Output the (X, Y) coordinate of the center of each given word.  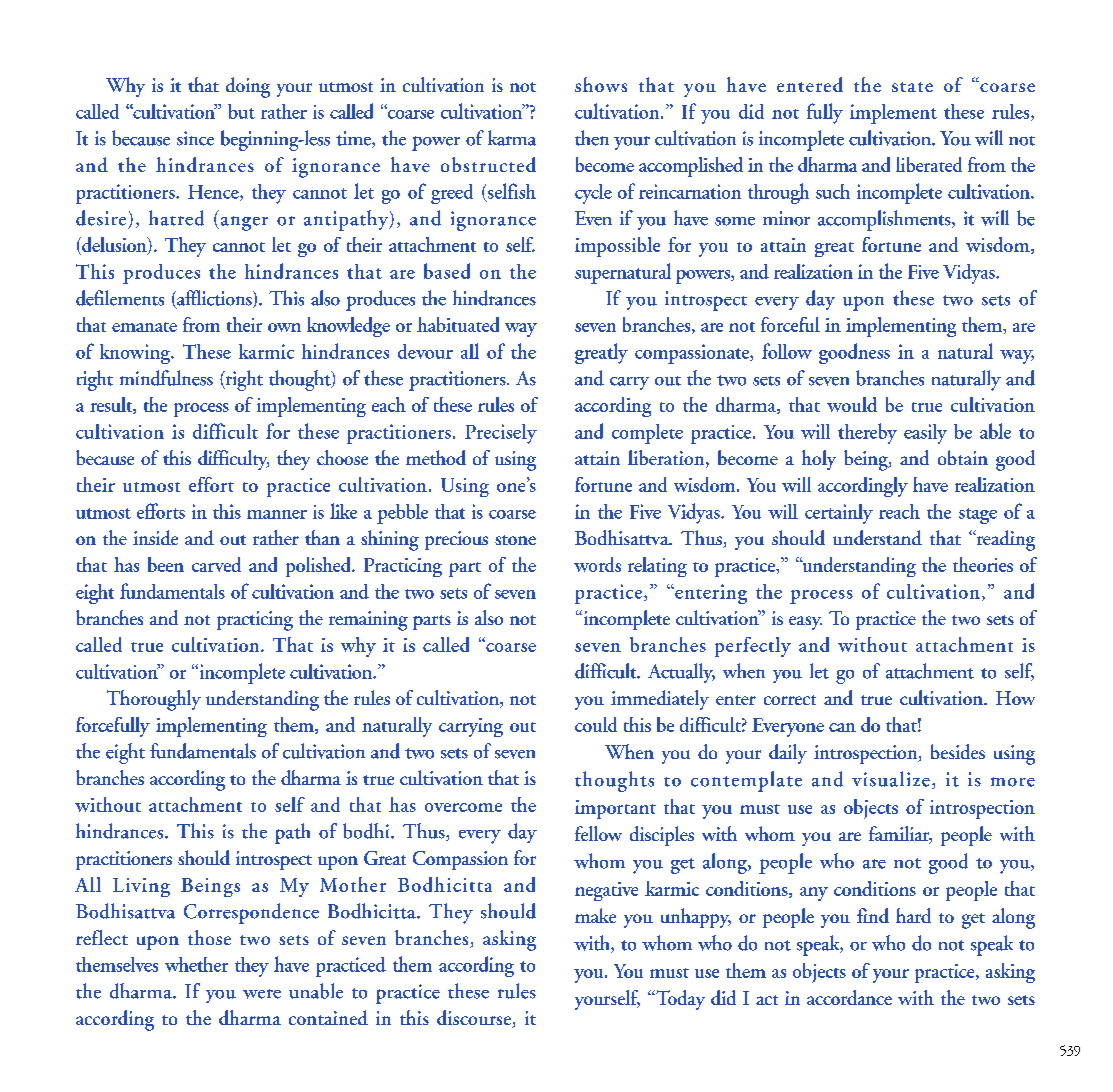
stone (515, 540)
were (262, 994)
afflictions (214, 299)
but (241, 111)
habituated (458, 324)
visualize (891, 779)
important (615, 809)
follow (787, 351)
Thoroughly (154, 700)
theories (983, 564)
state (912, 87)
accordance (849, 997)
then (592, 138)
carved (216, 564)
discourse (475, 1019)
